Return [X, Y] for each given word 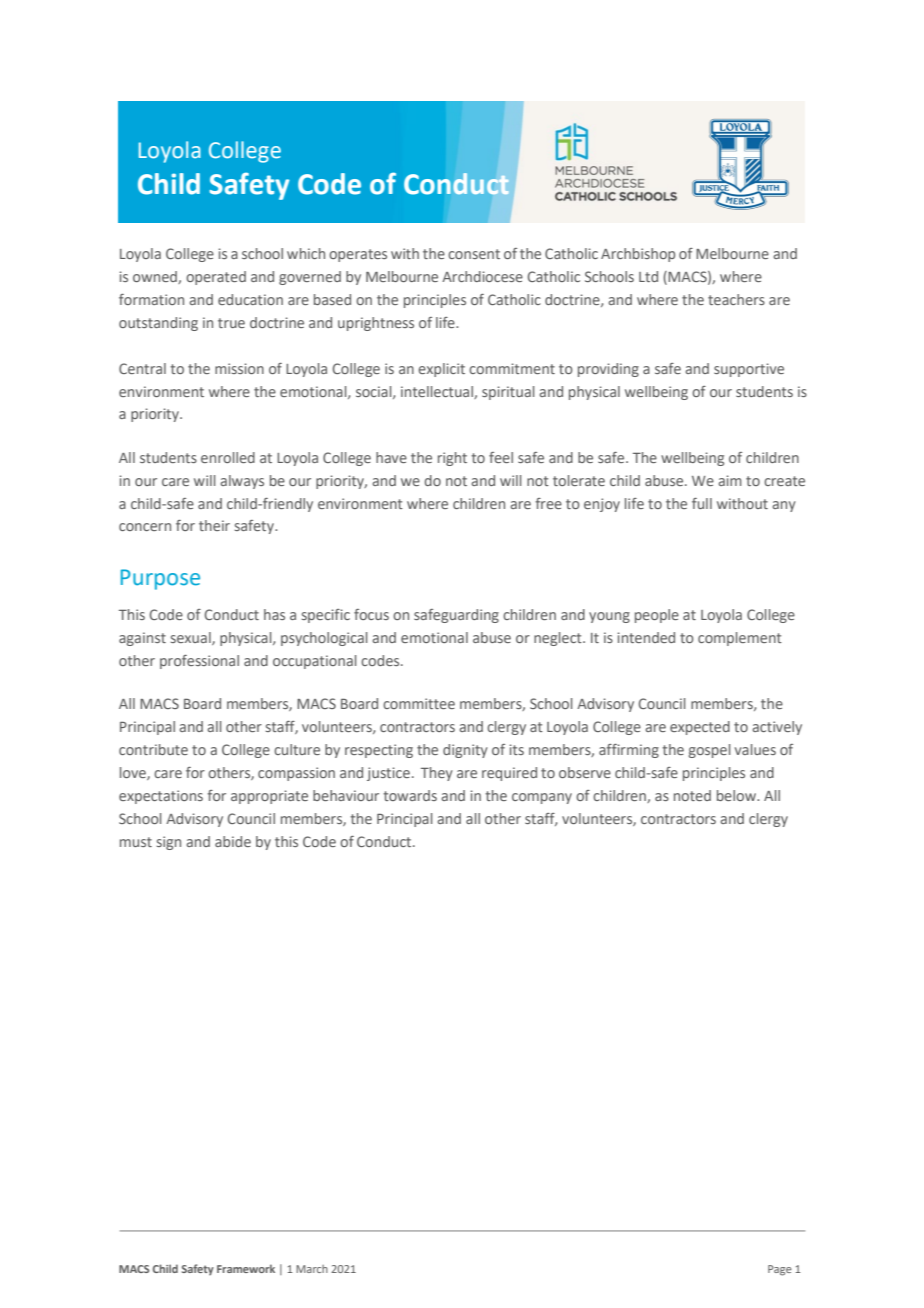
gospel [710, 751]
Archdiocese [482, 276]
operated [216, 278]
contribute [153, 749]
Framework [246, 1268]
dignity [465, 751]
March [312, 1269]
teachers [736, 299]
